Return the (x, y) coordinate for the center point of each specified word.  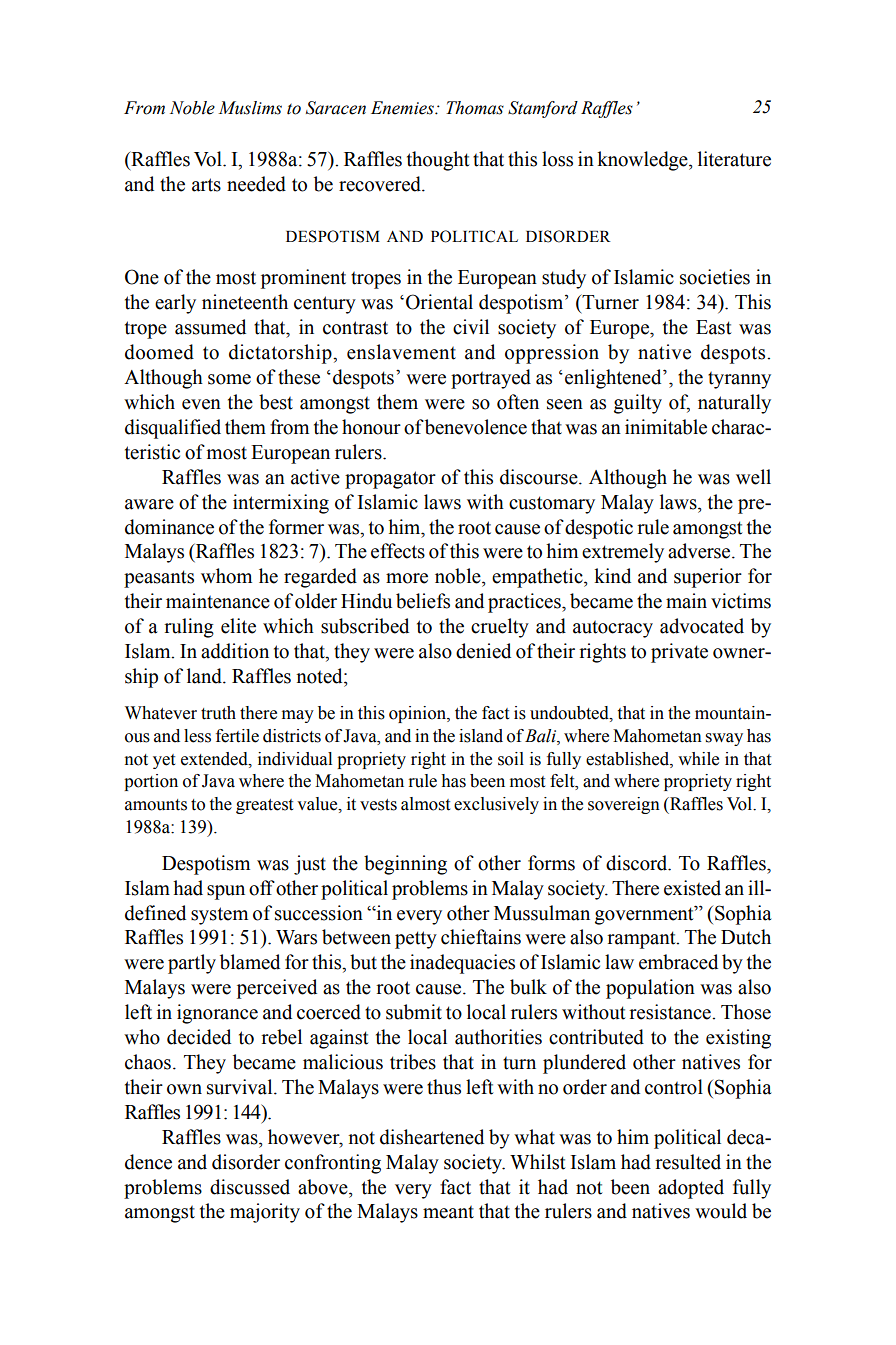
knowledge (643, 161)
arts (206, 185)
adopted (691, 1189)
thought (438, 161)
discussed (250, 1187)
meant (448, 1212)
